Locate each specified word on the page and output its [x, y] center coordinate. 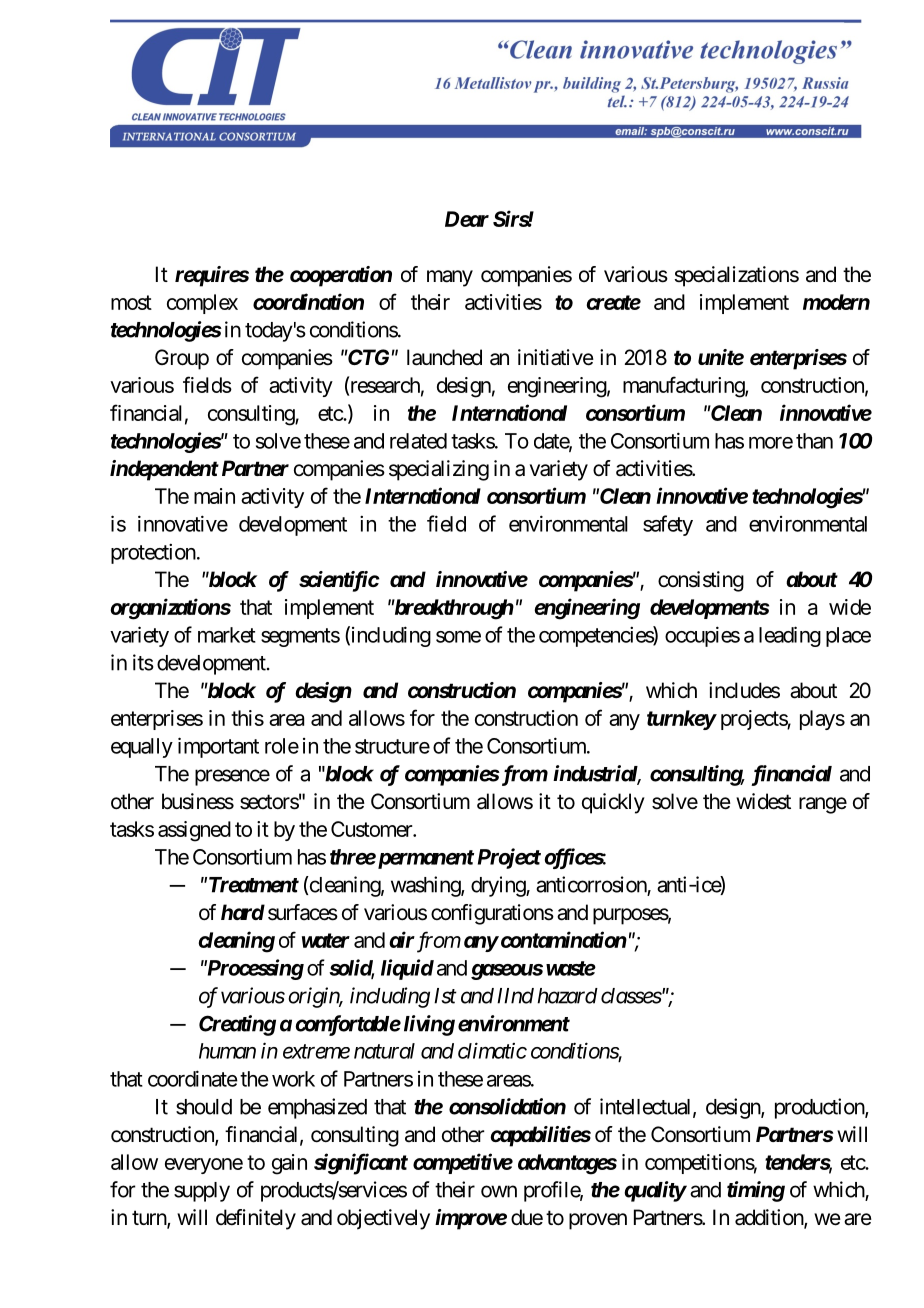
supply [202, 1192]
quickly [613, 803]
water [326, 940]
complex [202, 304]
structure [392, 746]
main [214, 496]
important [218, 747]
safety [668, 525]
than [814, 441]
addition [770, 1218]
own [499, 1191]
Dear [467, 219]
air [402, 939]
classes [631, 996]
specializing [439, 470]
